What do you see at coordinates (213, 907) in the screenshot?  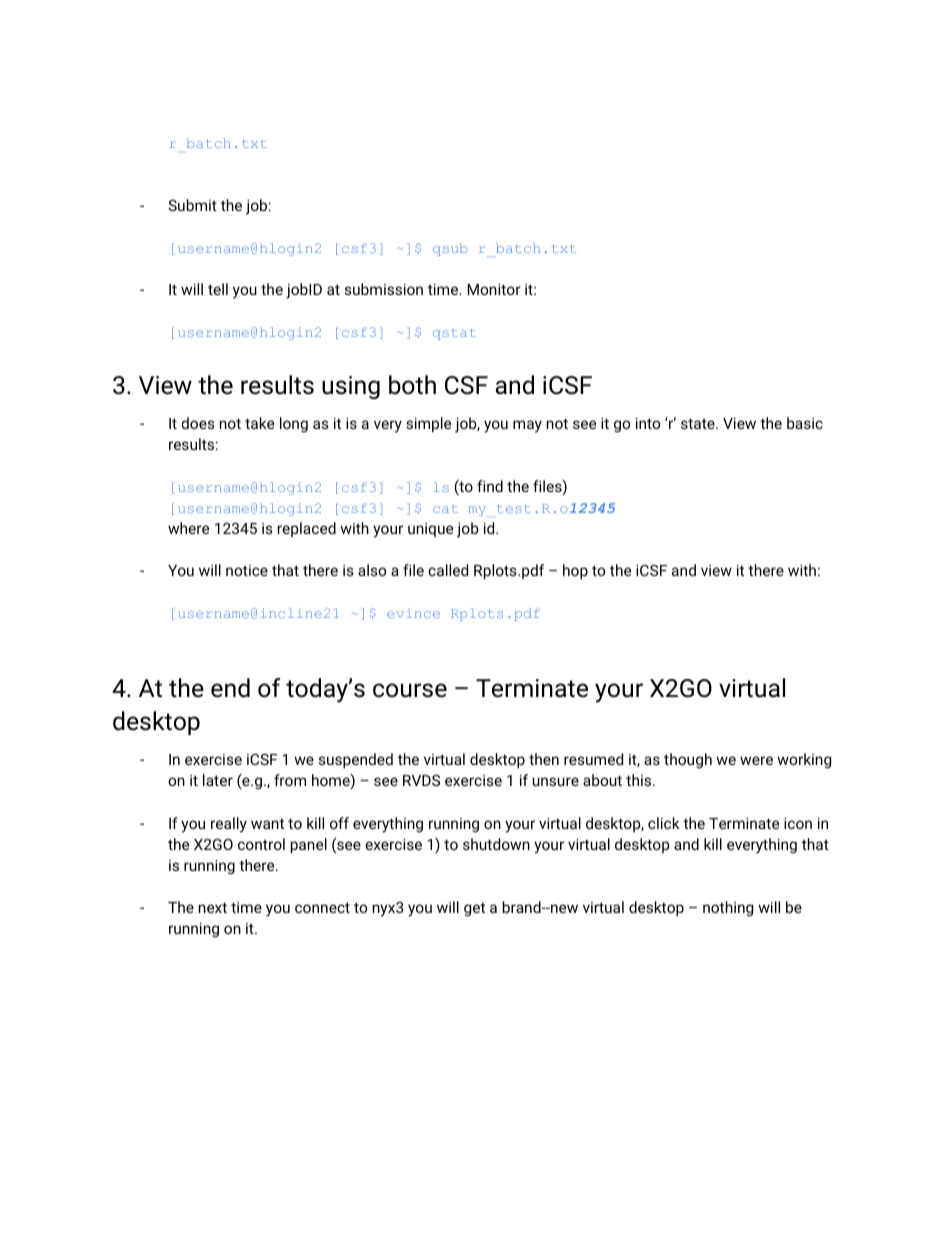 I see `next` at bounding box center [213, 907].
